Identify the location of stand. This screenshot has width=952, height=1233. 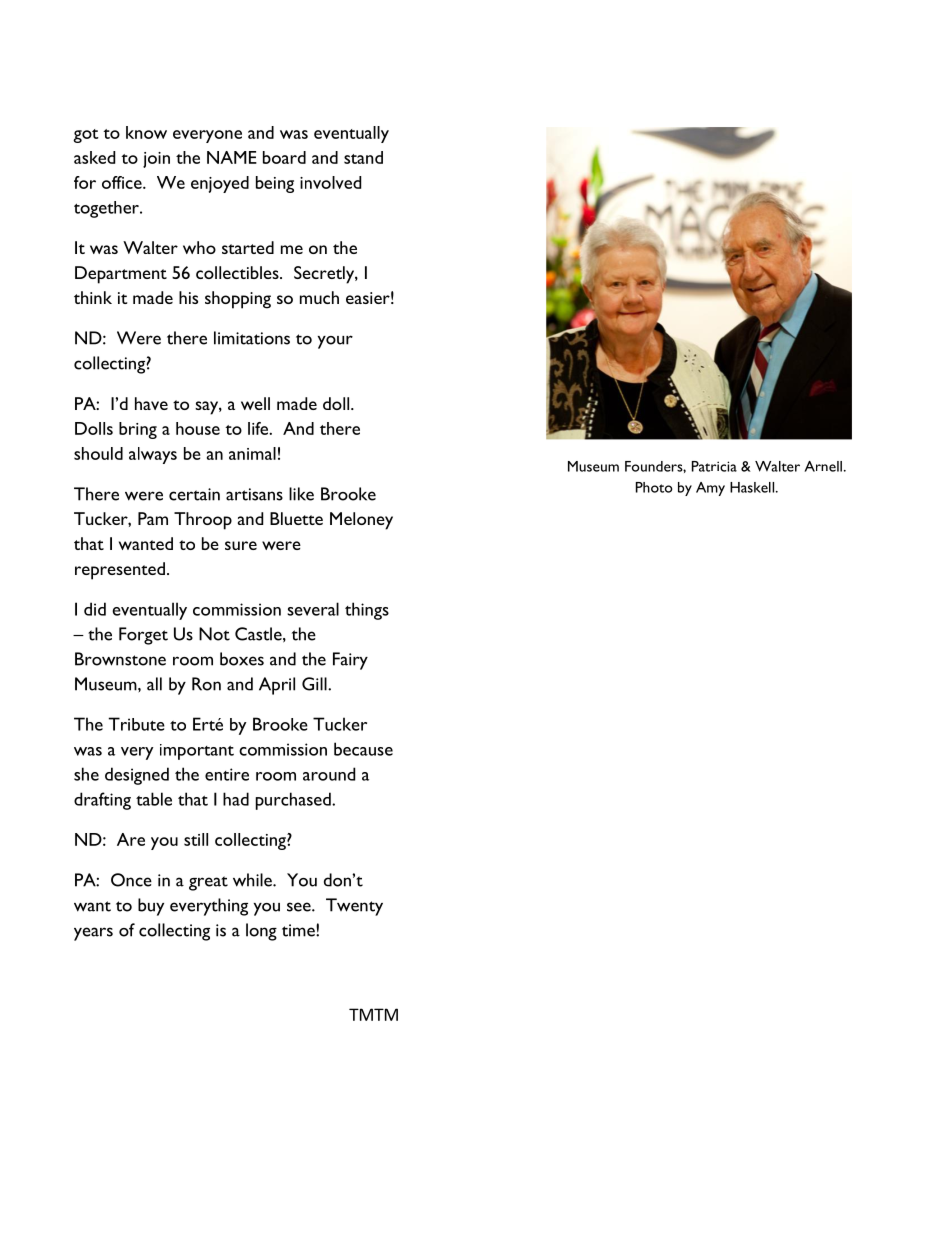
(363, 157).
